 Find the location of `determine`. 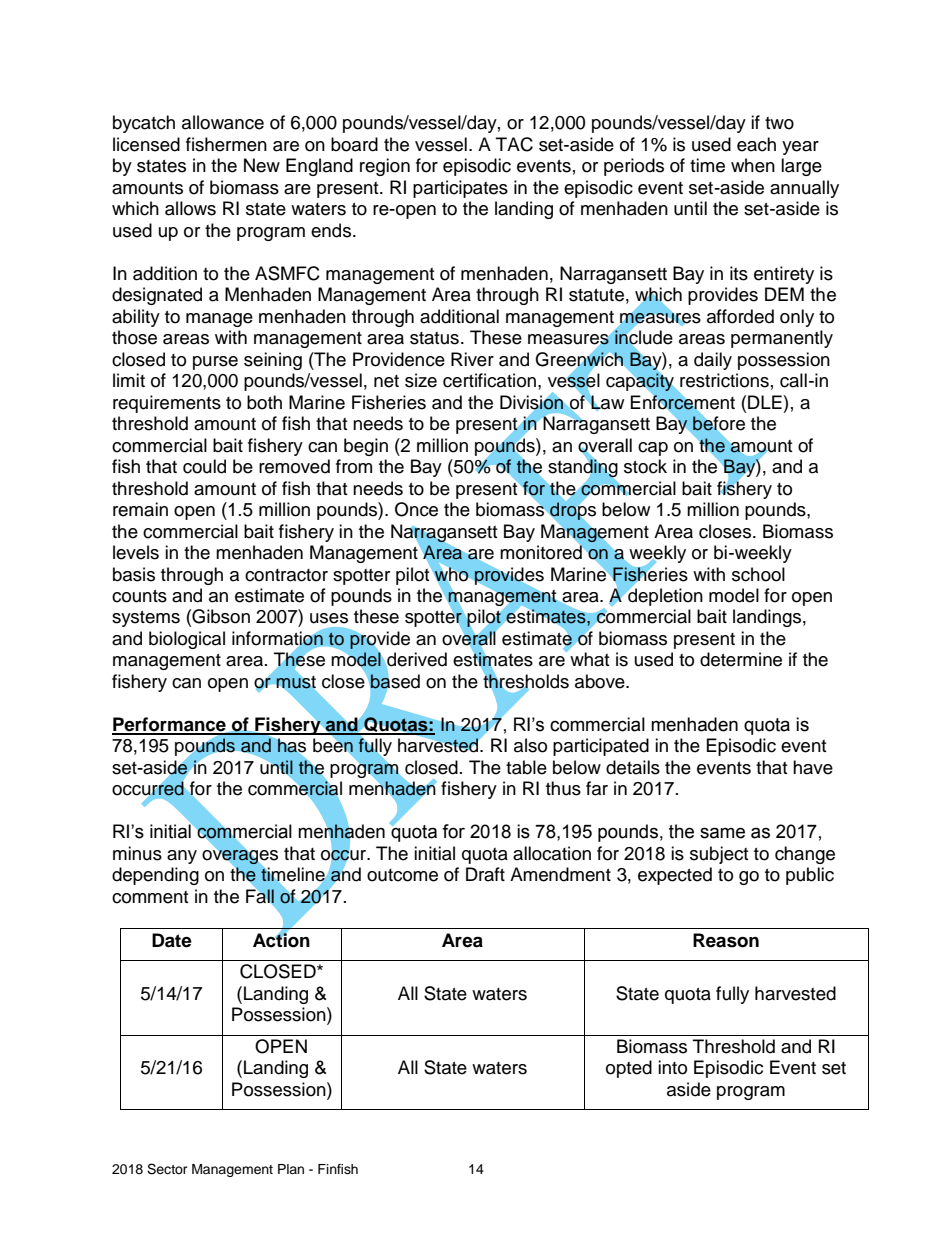

determine is located at coordinates (741, 659).
